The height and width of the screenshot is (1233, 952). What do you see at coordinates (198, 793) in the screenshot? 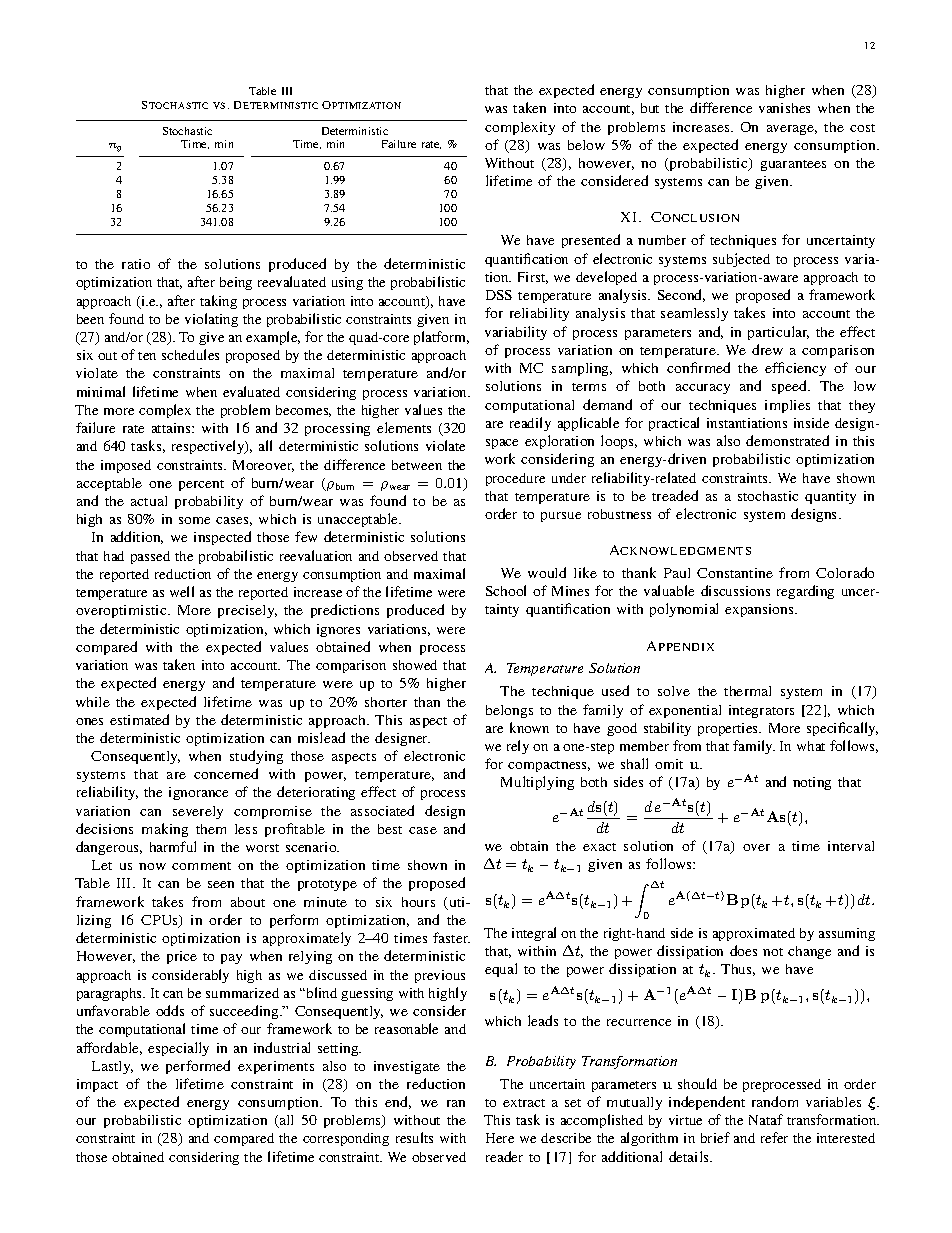
I see `ignorance` at bounding box center [198, 793].
